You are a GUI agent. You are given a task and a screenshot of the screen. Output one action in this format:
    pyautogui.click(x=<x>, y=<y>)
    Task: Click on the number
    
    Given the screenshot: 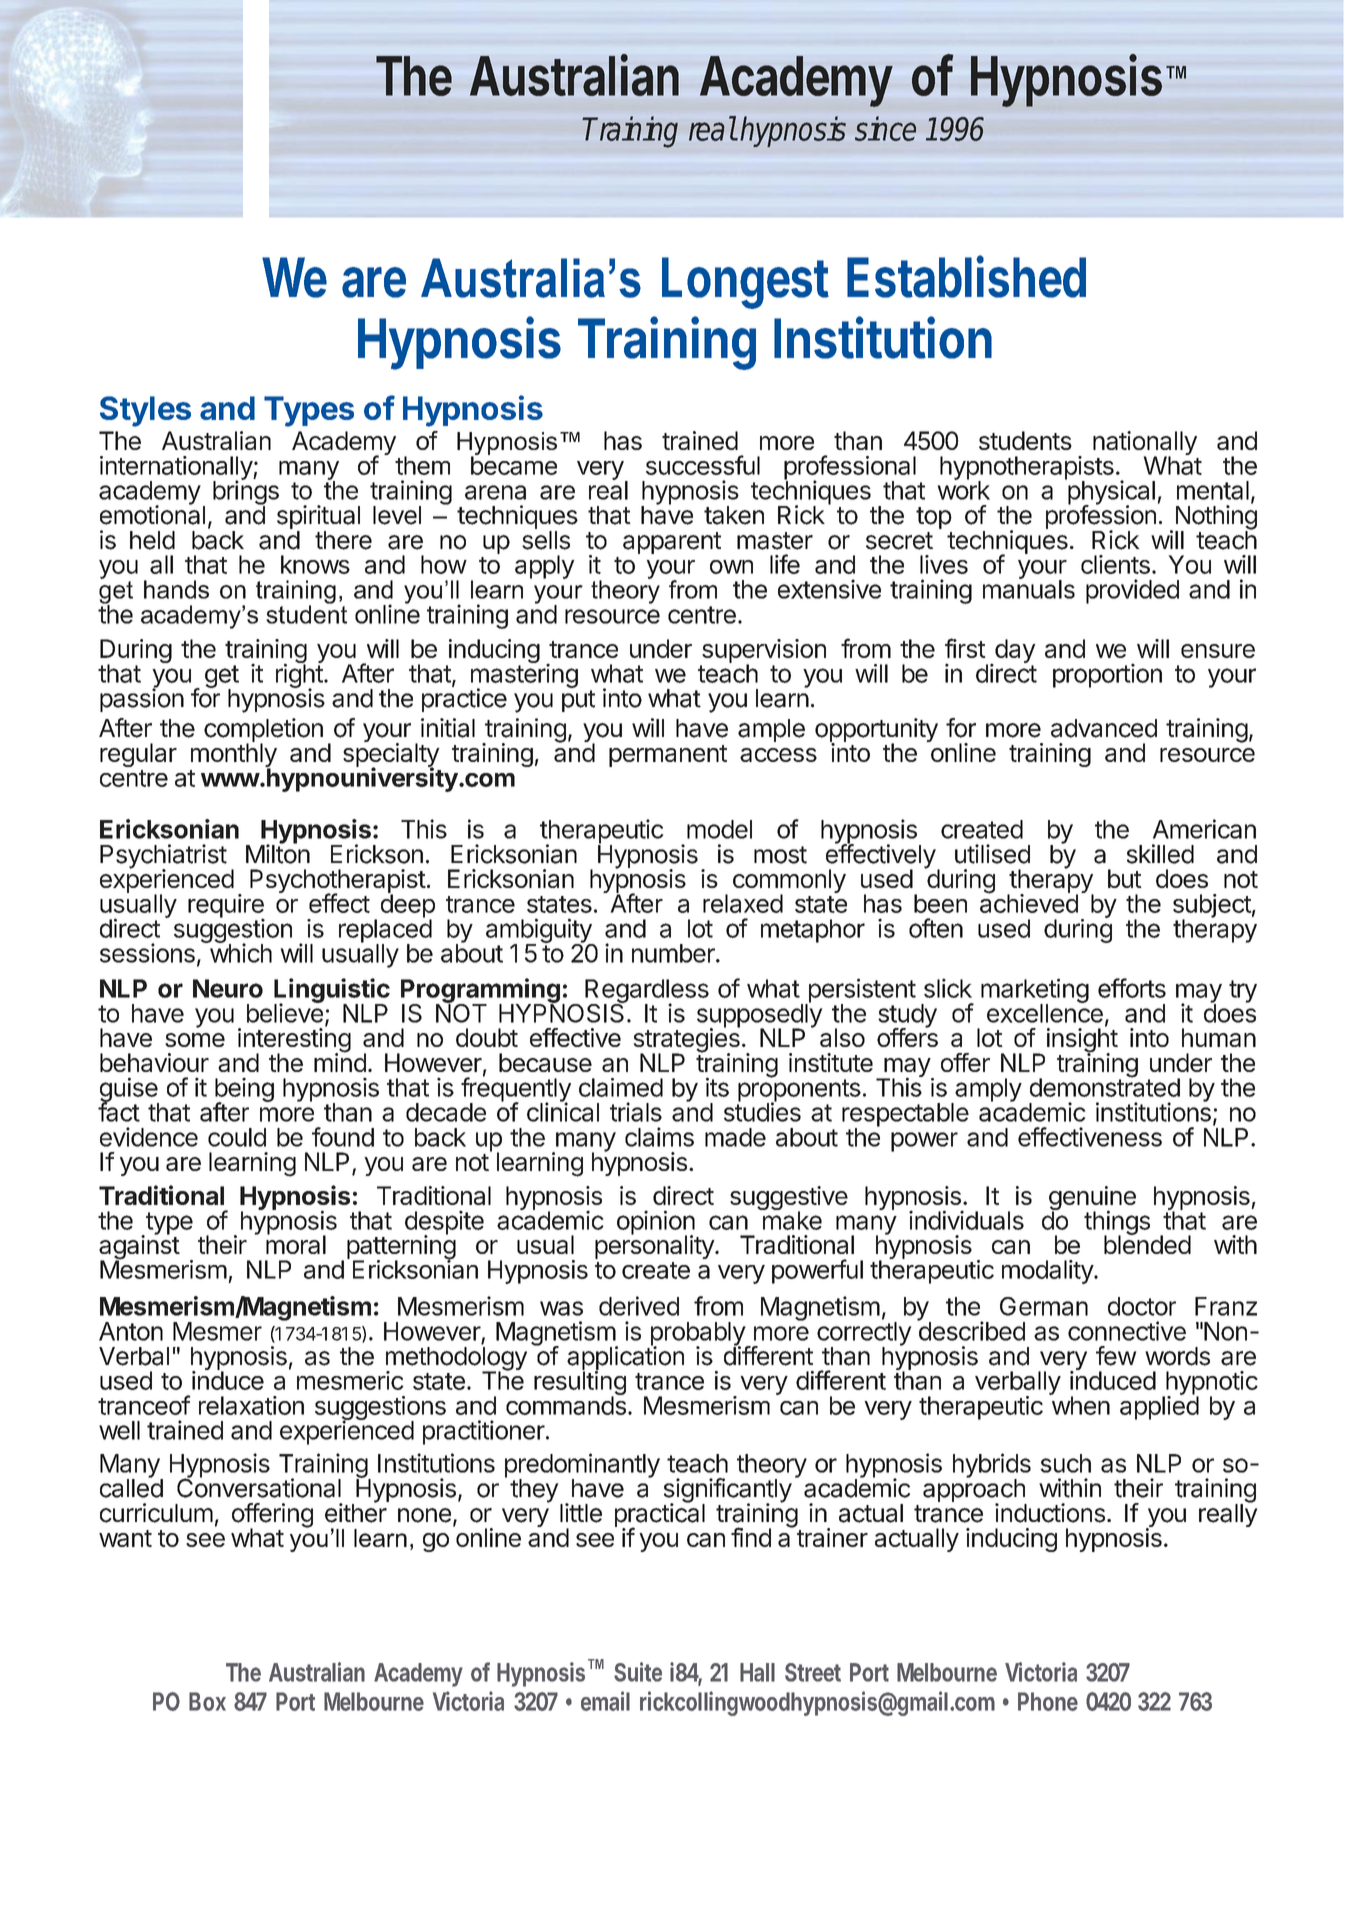 What is the action you would take?
    pyautogui.click(x=674, y=953)
